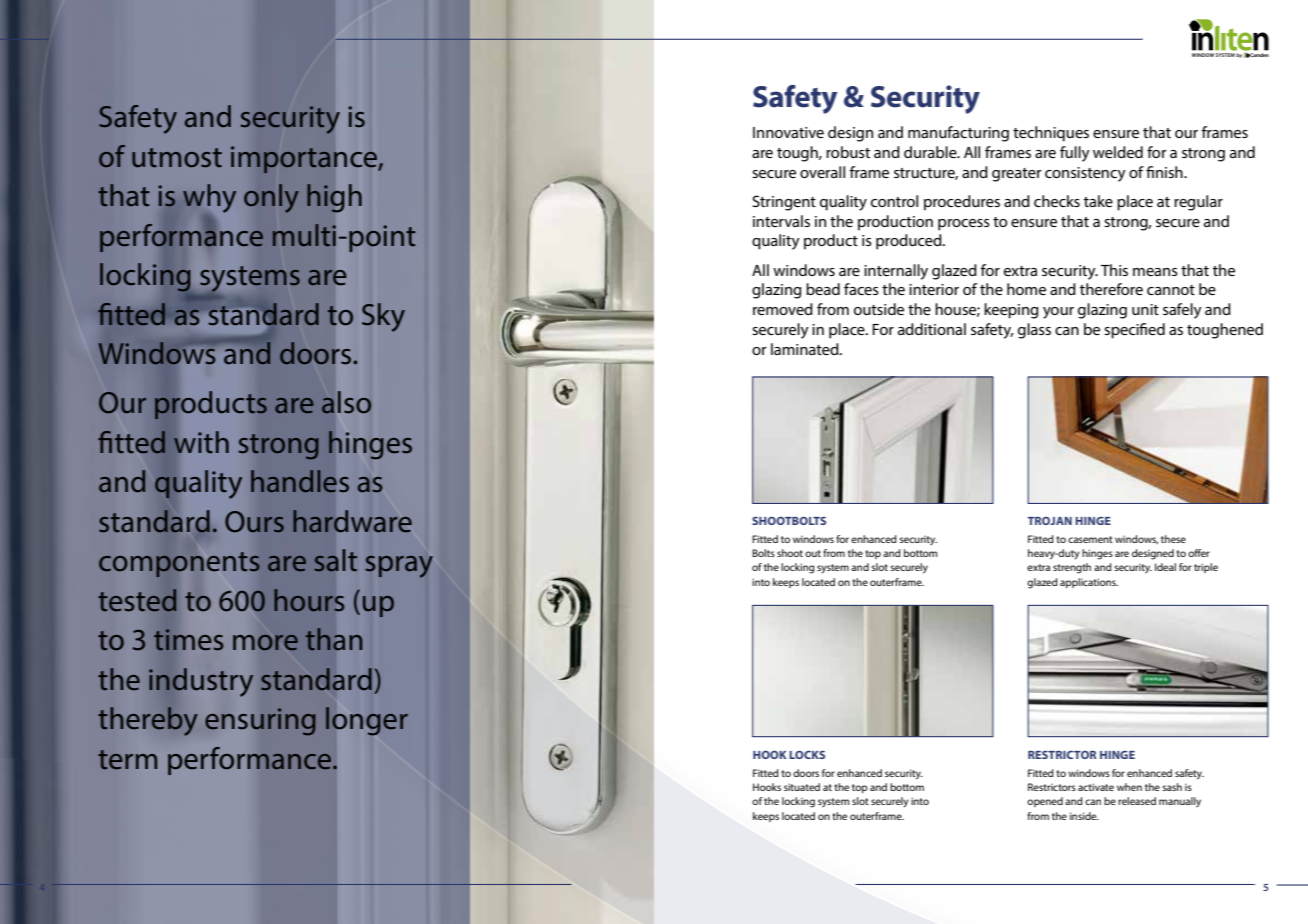 The width and height of the screenshot is (1308, 924). Describe the element at coordinates (1058, 313) in the screenshot. I see `your` at that location.
